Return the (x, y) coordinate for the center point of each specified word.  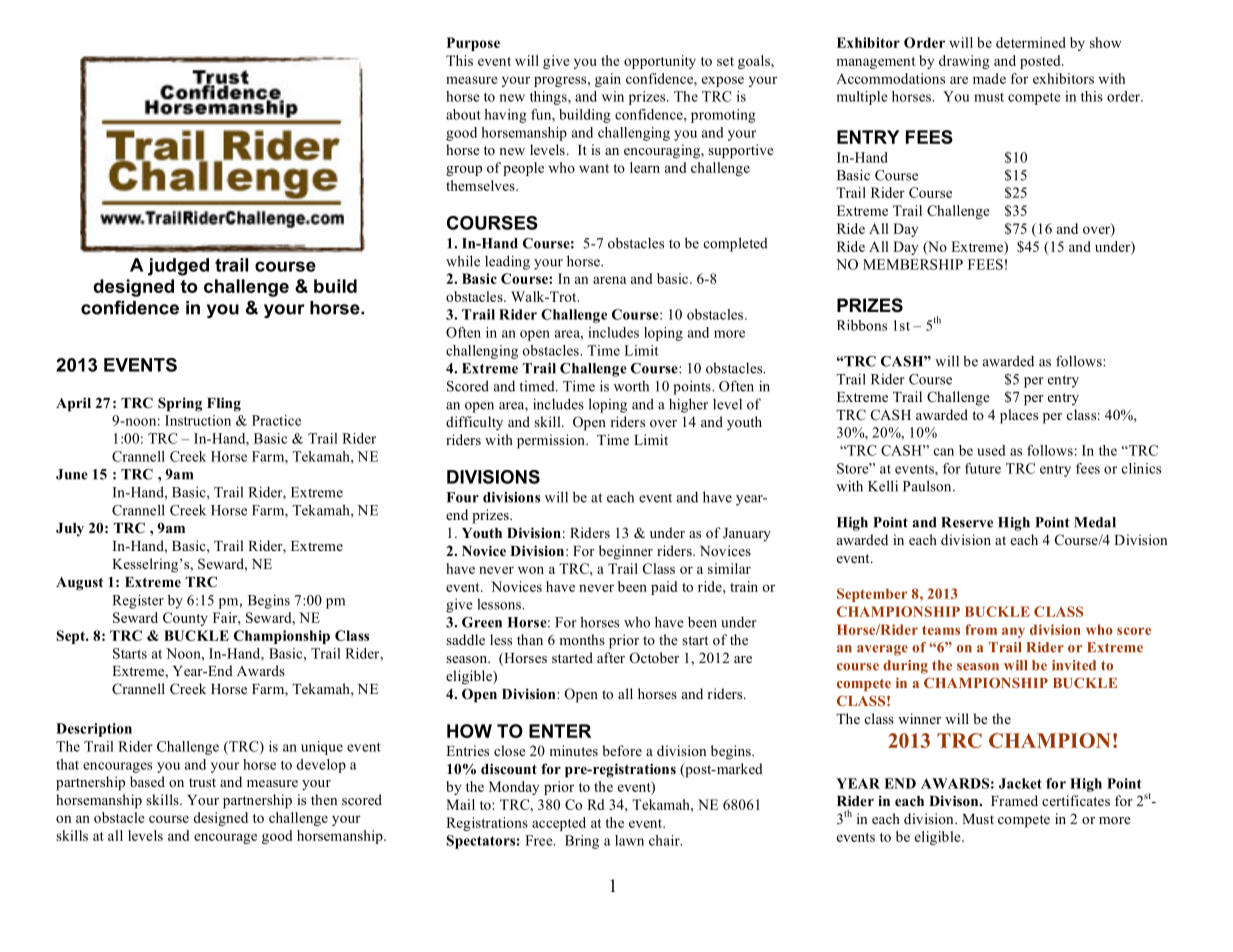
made (989, 78)
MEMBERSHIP (913, 264)
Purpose (473, 44)
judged (178, 267)
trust (202, 782)
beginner (626, 552)
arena (609, 280)
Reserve (967, 522)
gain (608, 80)
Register (138, 601)
